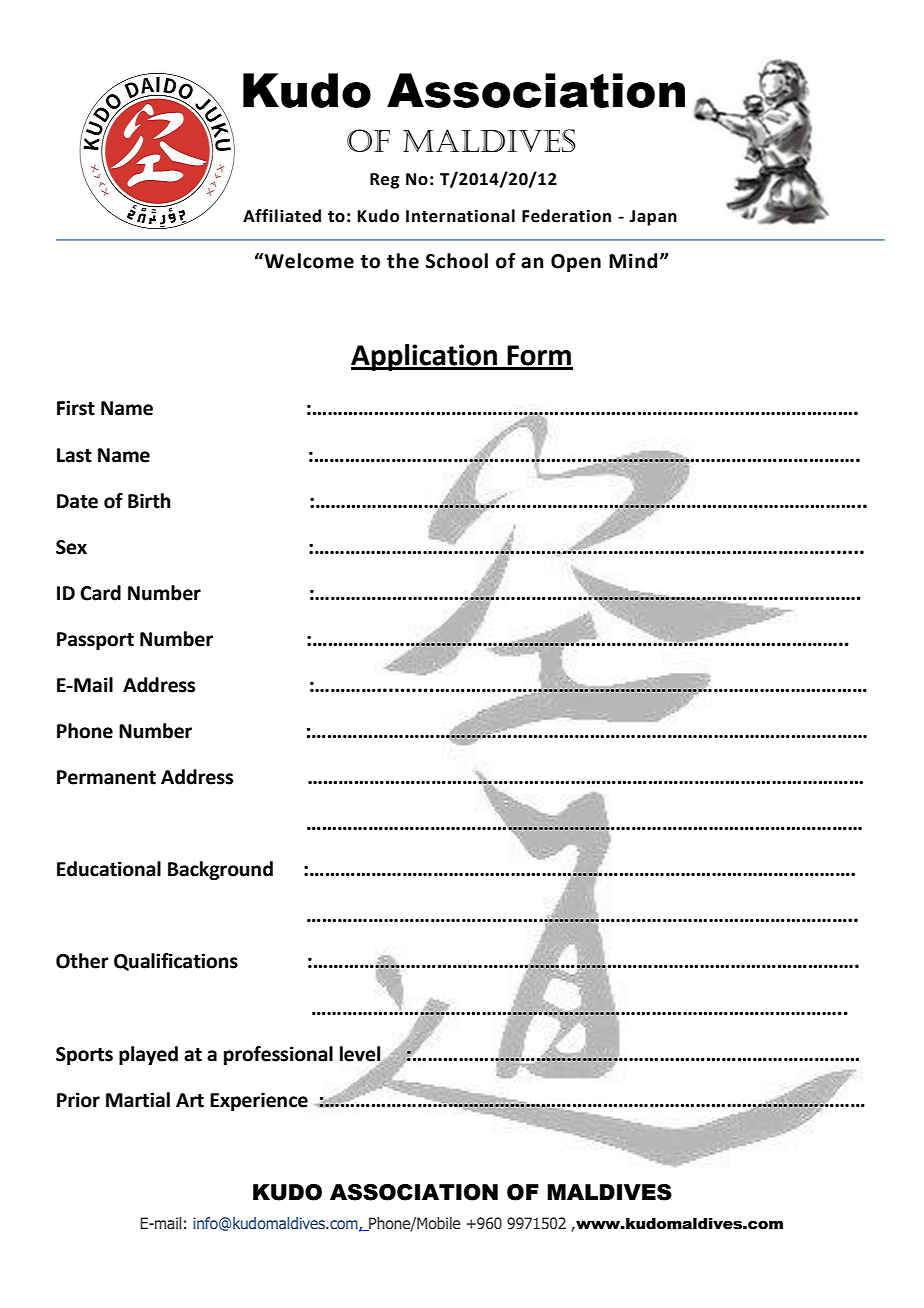 The height and width of the screenshot is (1308, 924). What do you see at coordinates (384, 181) in the screenshot?
I see `Reg` at bounding box center [384, 181].
